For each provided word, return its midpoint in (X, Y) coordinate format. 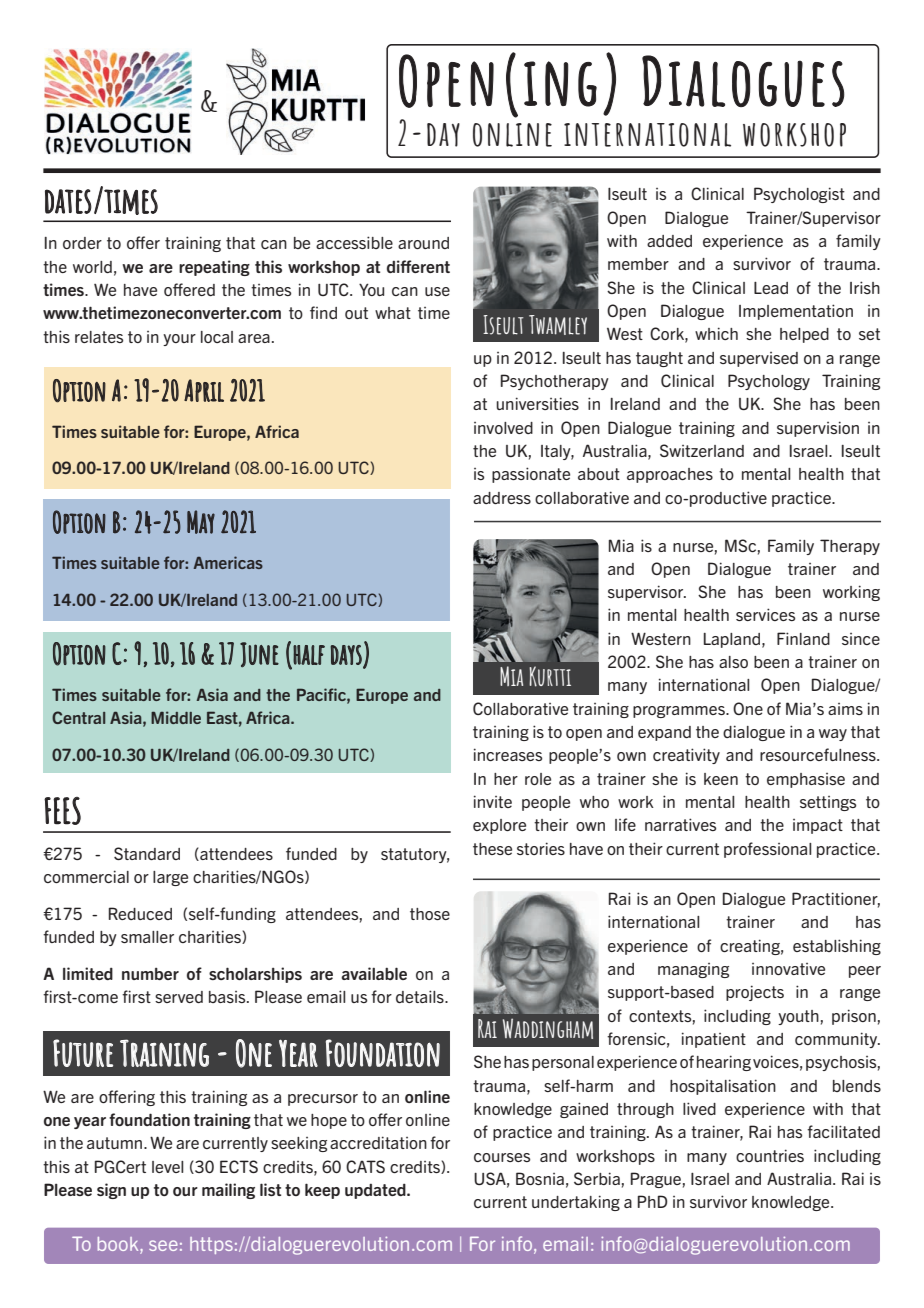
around (423, 243)
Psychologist (799, 195)
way (833, 735)
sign (111, 1191)
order (82, 243)
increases (508, 754)
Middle (176, 717)
